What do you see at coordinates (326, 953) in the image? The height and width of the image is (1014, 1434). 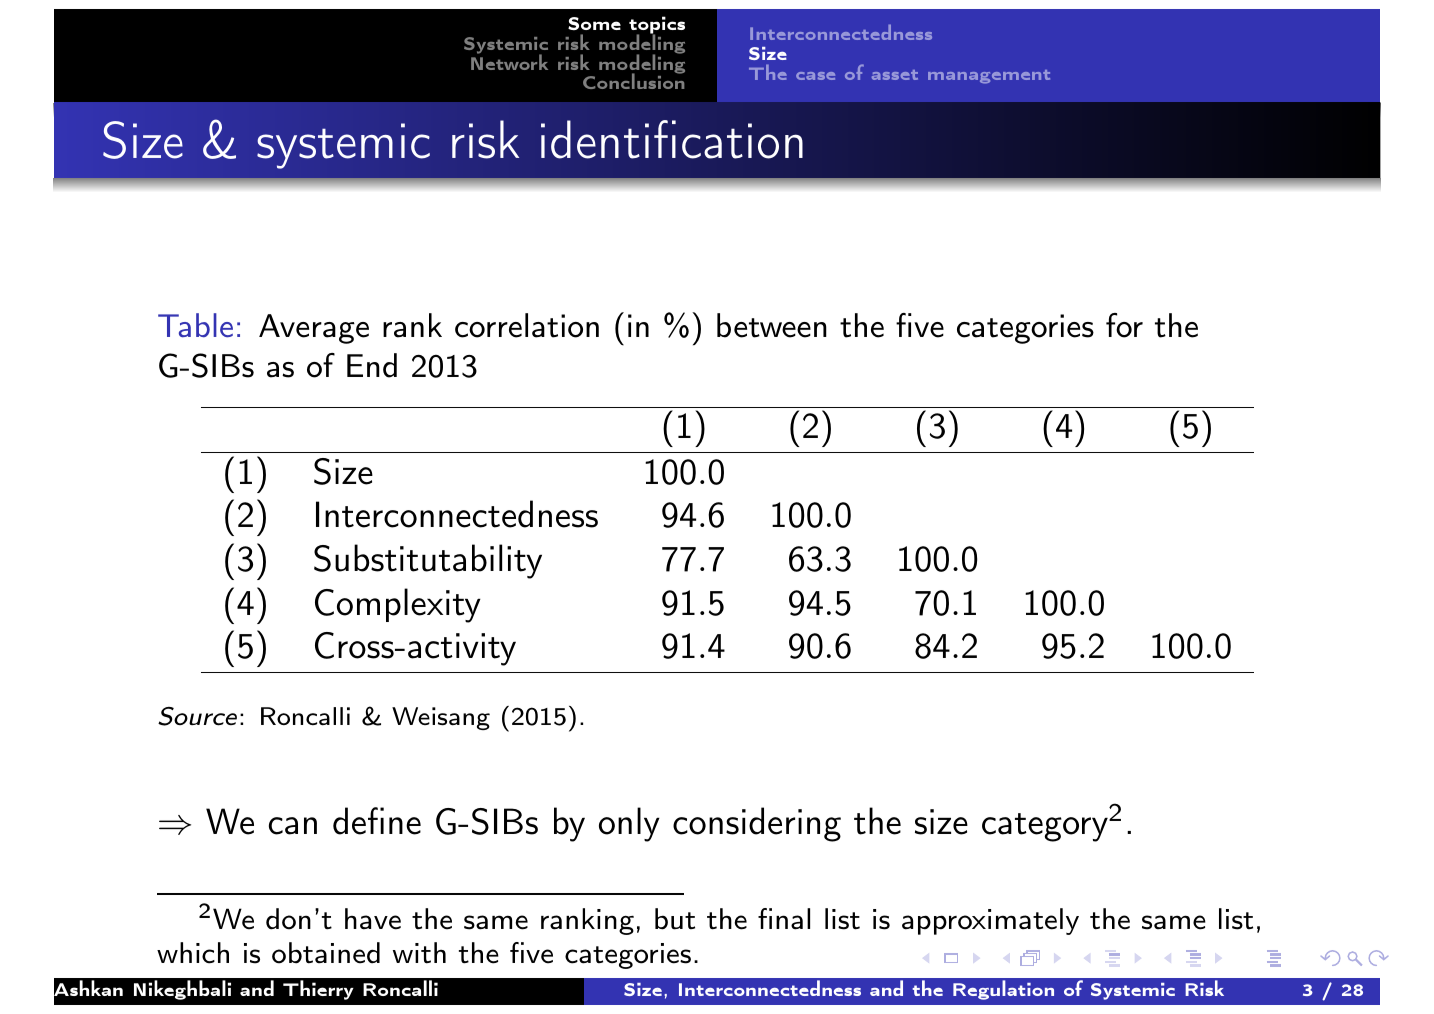 I see `obtained` at bounding box center [326, 953].
